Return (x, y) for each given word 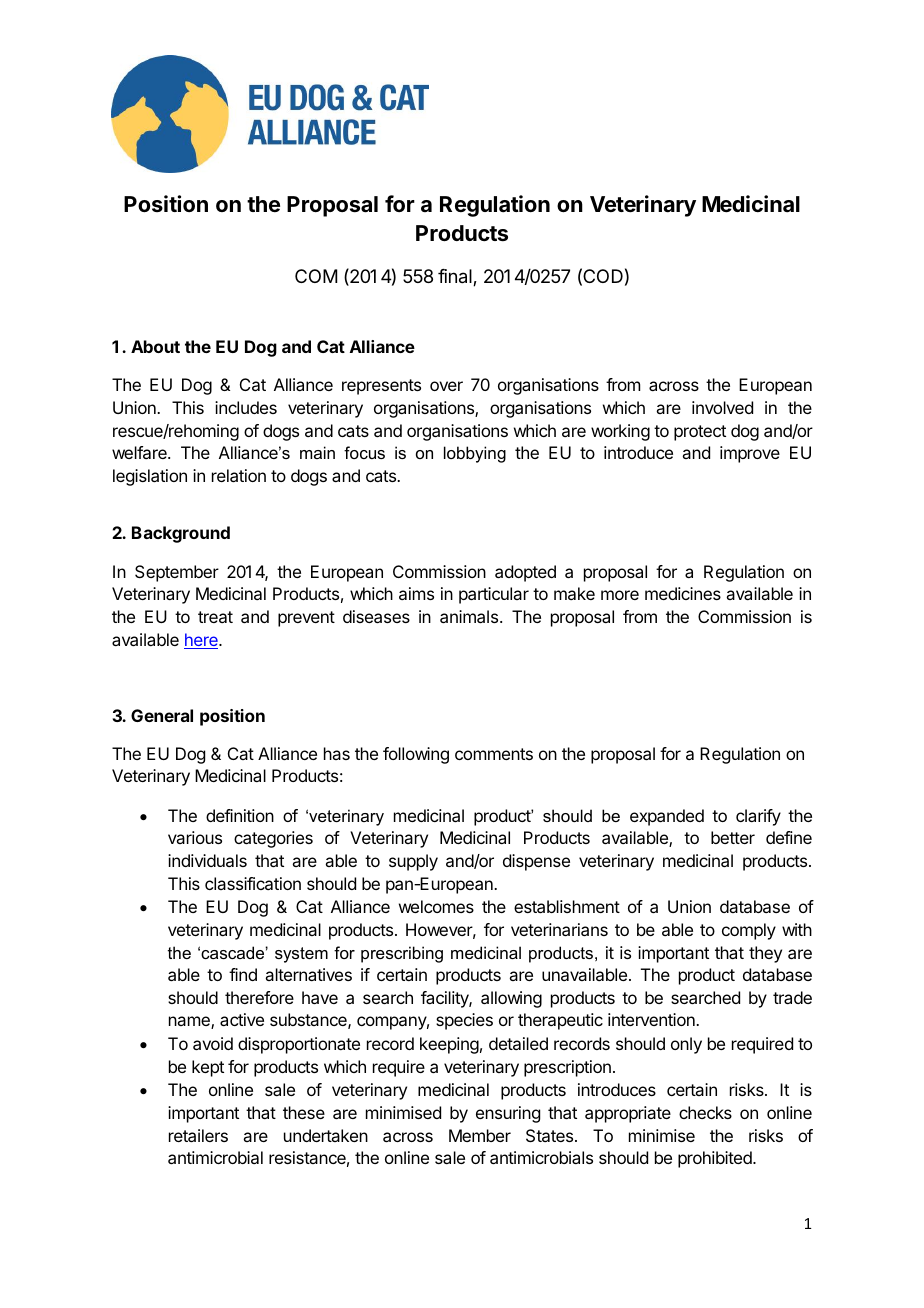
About (155, 346)
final (456, 277)
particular (494, 595)
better (733, 837)
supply (413, 862)
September (177, 573)
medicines (683, 593)
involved (722, 407)
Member (480, 1135)
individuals (207, 860)
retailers (198, 1135)
